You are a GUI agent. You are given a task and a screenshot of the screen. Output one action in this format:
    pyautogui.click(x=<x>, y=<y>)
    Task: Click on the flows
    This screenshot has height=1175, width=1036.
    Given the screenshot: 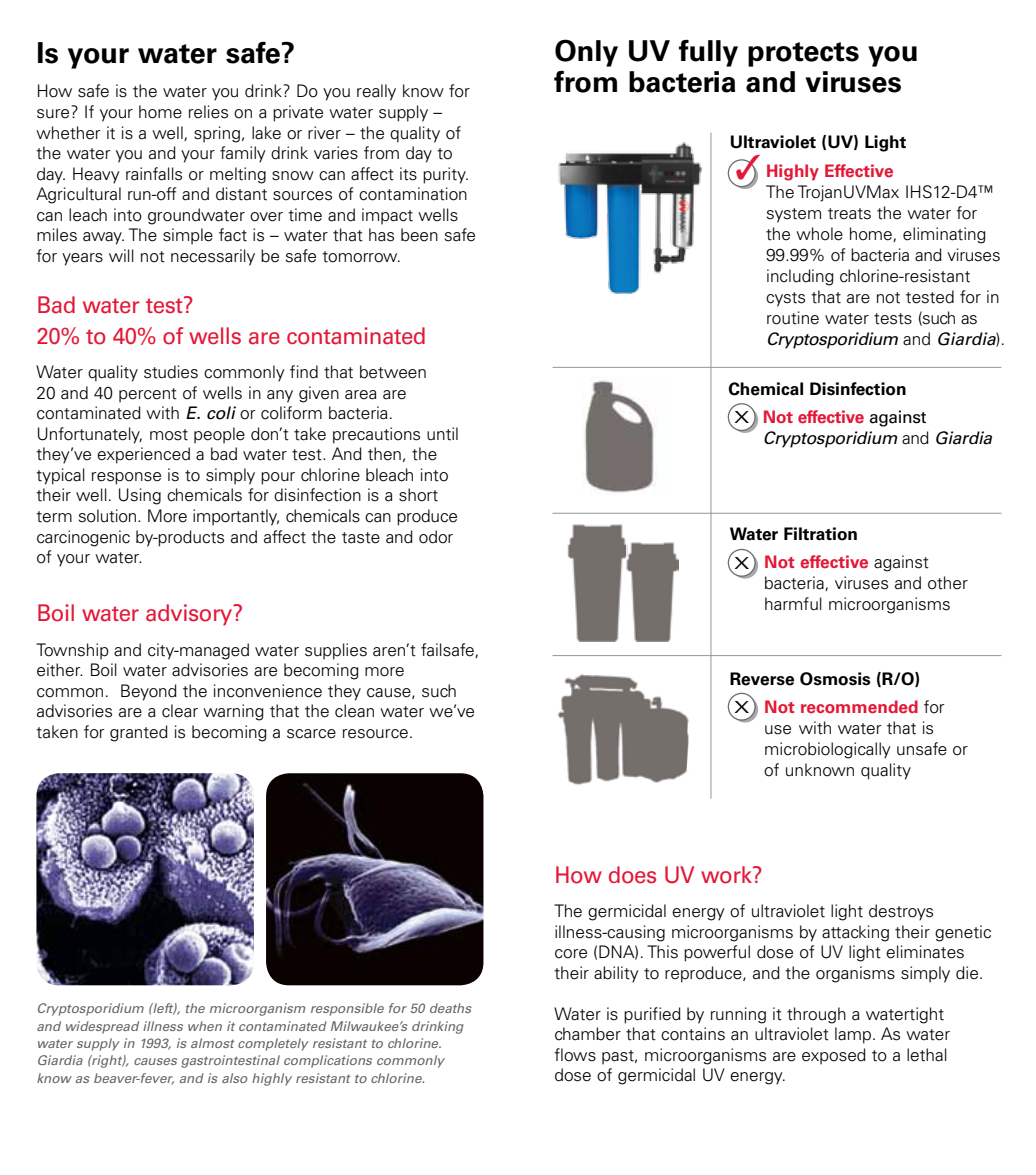 What is the action you would take?
    pyautogui.click(x=575, y=1055)
